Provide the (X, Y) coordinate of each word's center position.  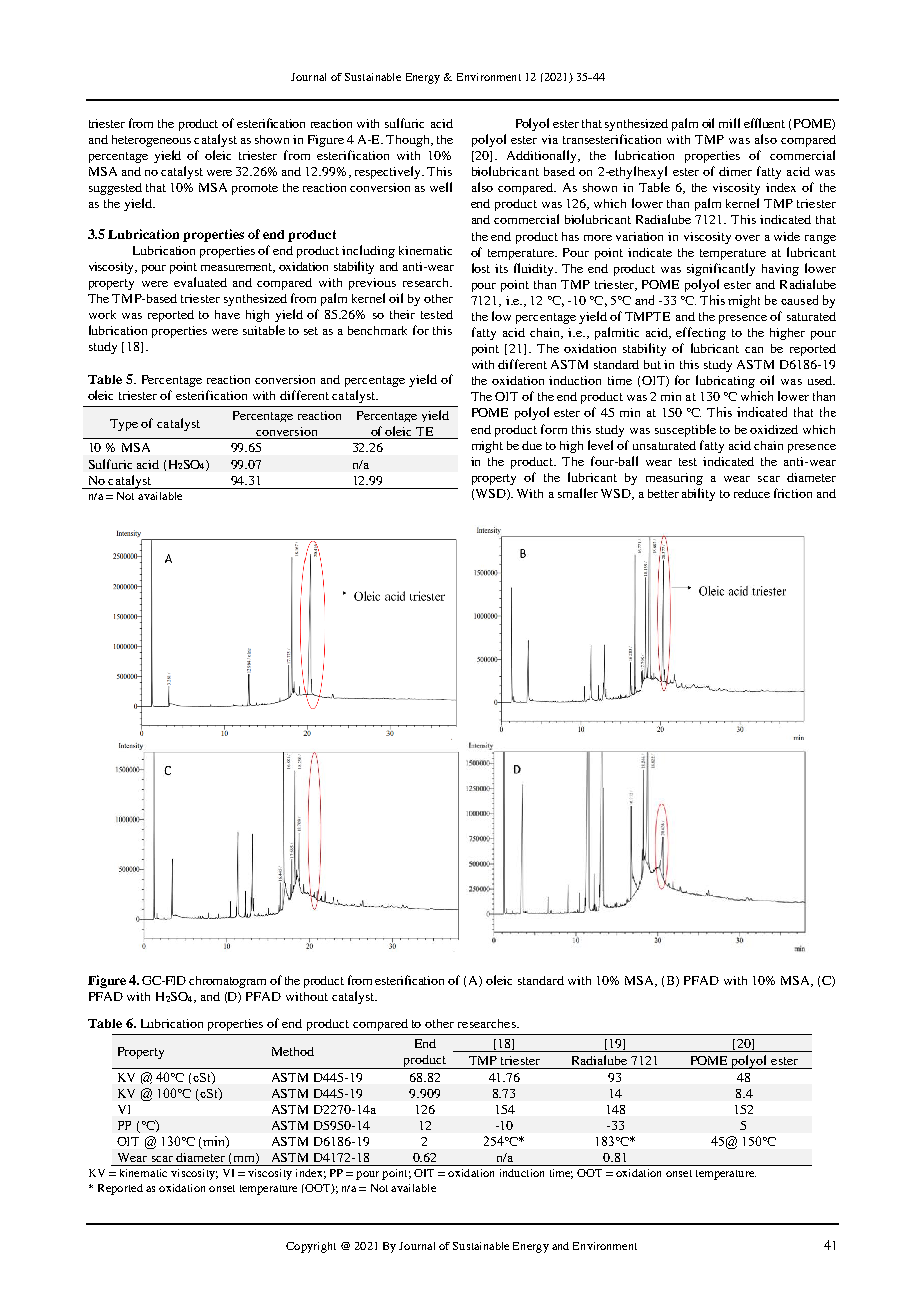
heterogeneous (151, 141)
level (600, 445)
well (441, 187)
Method (293, 1051)
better (663, 493)
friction (793, 493)
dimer (735, 171)
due (532, 445)
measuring (674, 479)
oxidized (774, 429)
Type (124, 425)
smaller (578, 493)
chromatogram (227, 982)
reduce (752, 493)
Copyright (311, 1247)
